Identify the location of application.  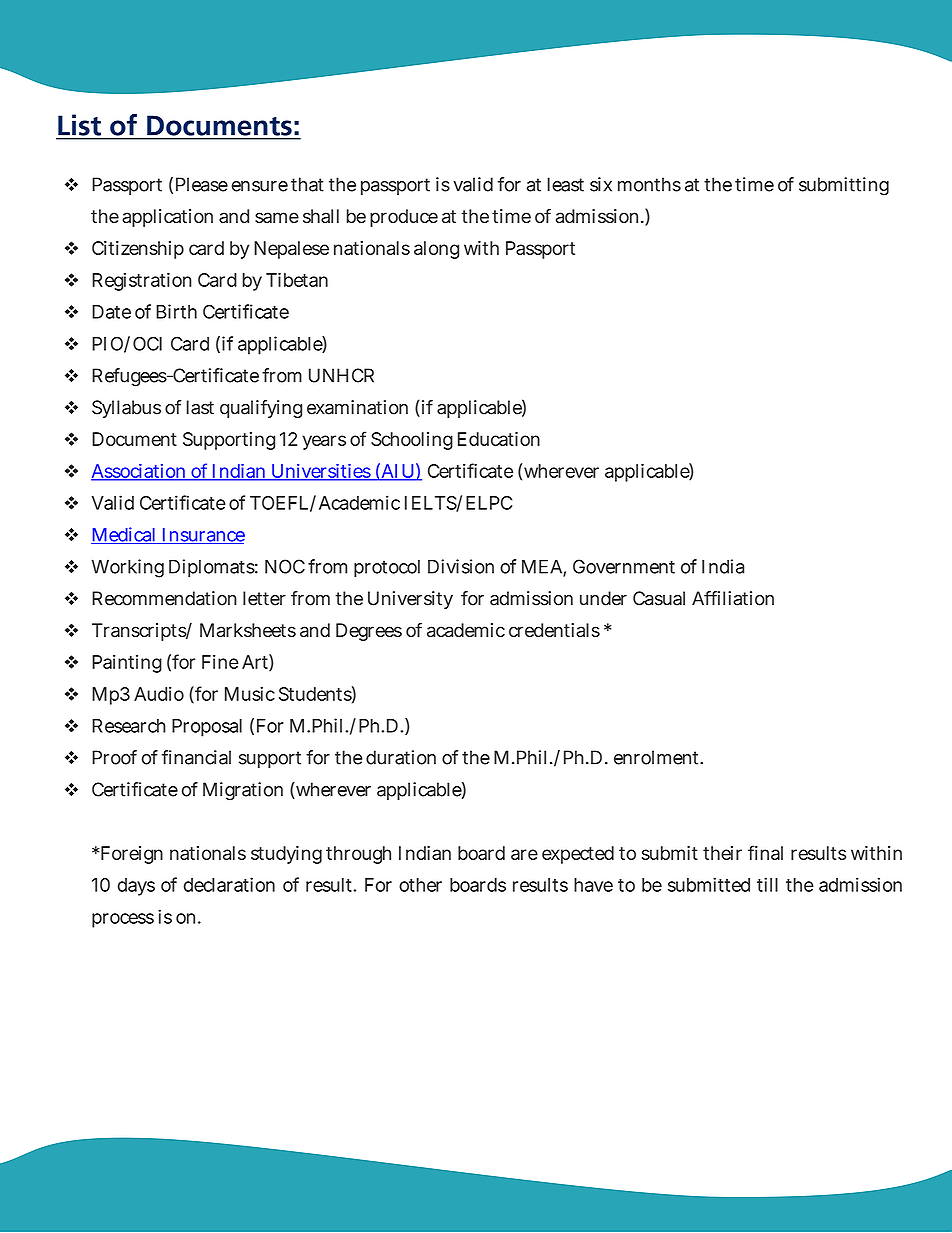
(167, 218).
